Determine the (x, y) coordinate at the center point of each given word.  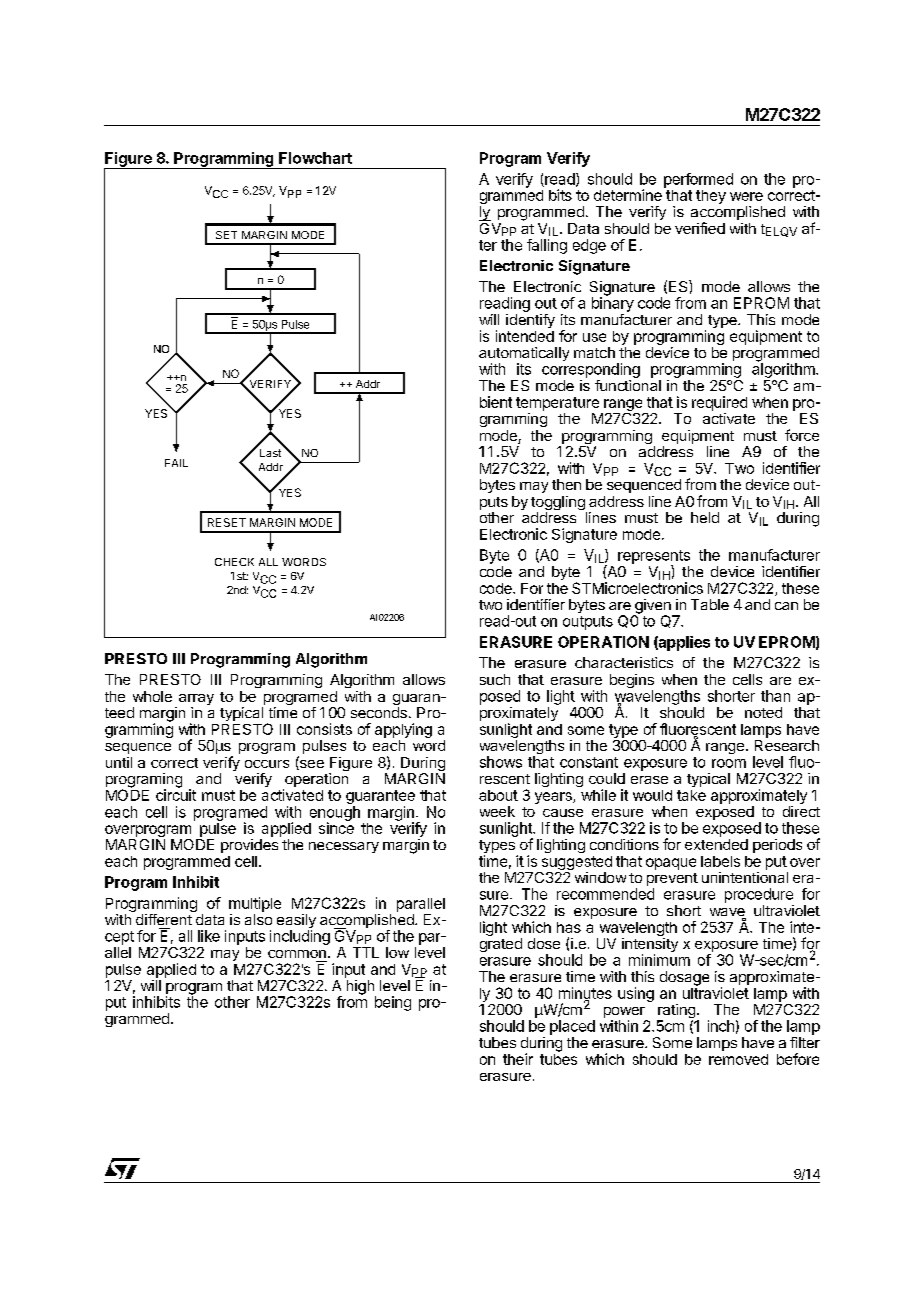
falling (547, 246)
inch (721, 1026)
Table (710, 604)
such (495, 679)
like (209, 936)
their (518, 1059)
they (711, 197)
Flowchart (315, 158)
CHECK (234, 562)
